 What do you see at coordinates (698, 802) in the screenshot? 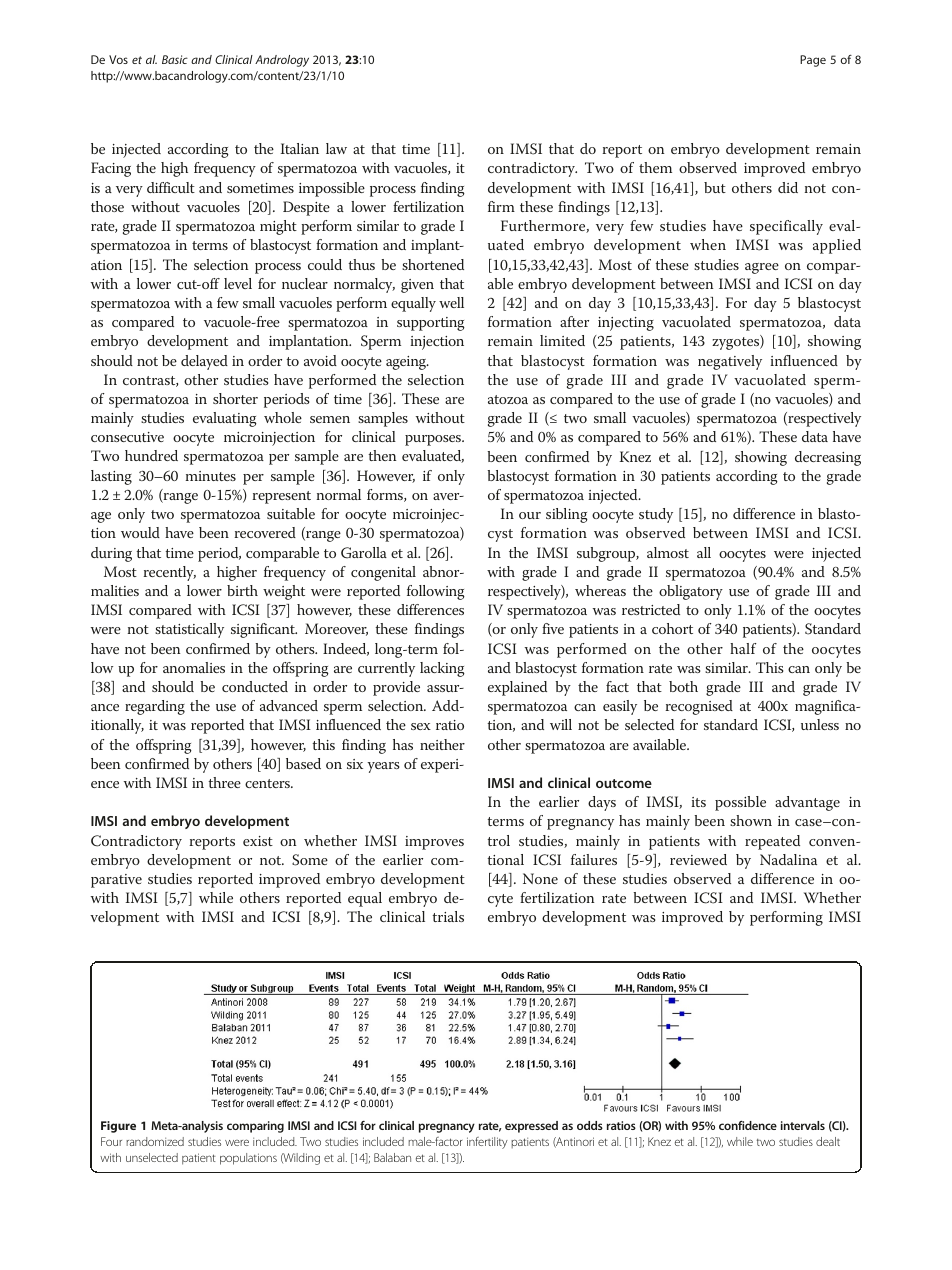
I see `its` at bounding box center [698, 802].
